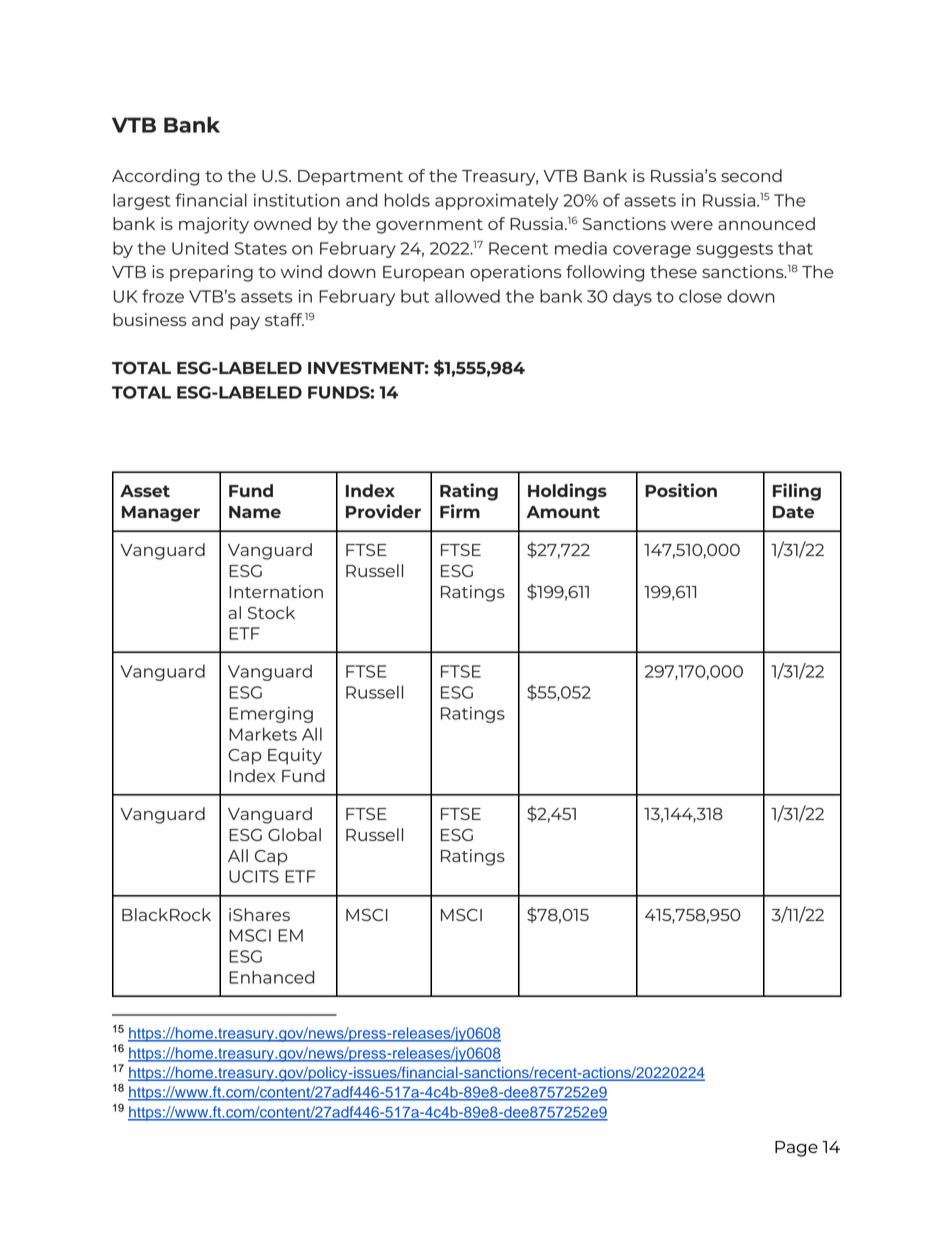 The height and width of the screenshot is (1233, 952). What do you see at coordinates (796, 1149) in the screenshot?
I see `Page` at bounding box center [796, 1149].
